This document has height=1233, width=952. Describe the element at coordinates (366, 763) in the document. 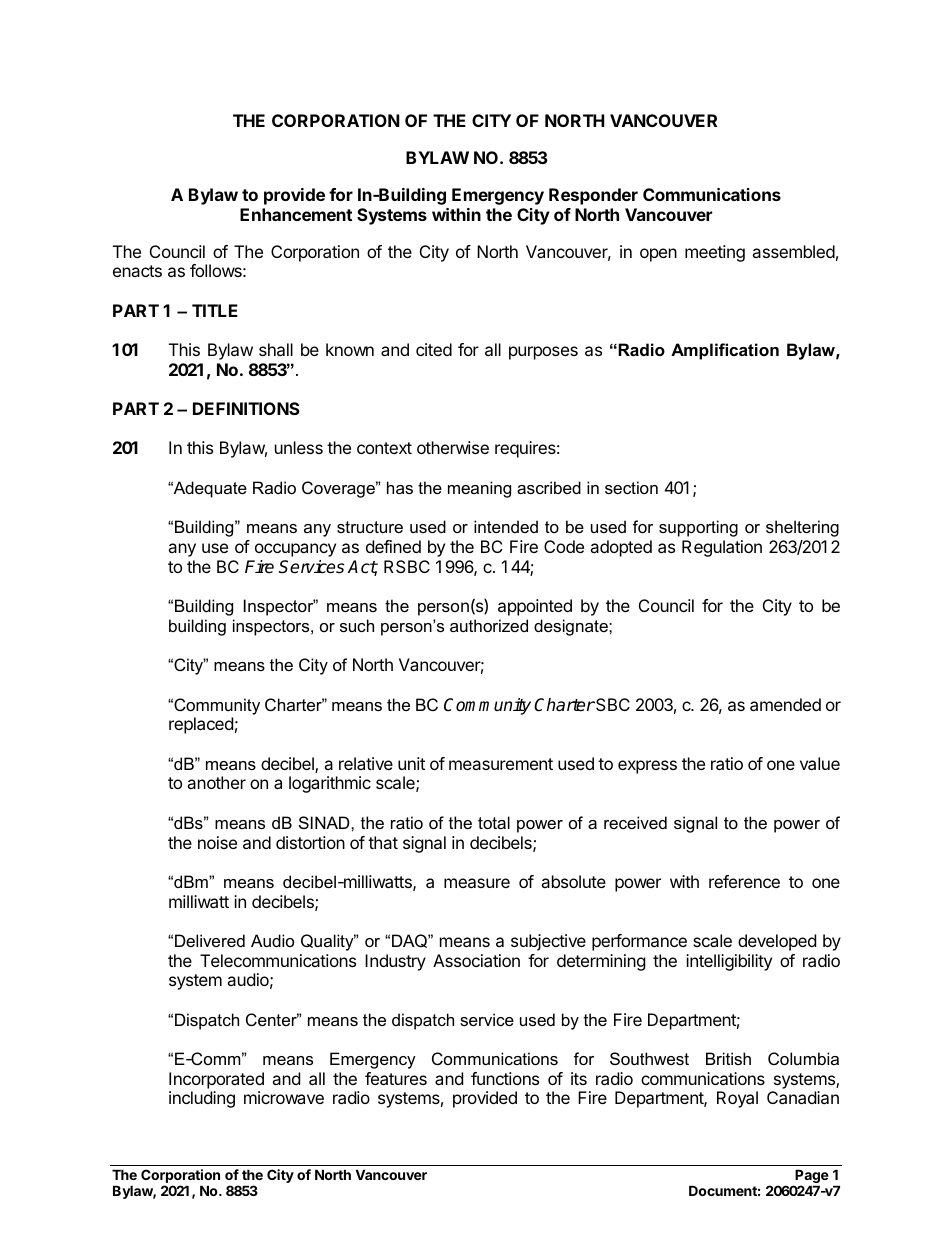

I see `relative` at that location.
